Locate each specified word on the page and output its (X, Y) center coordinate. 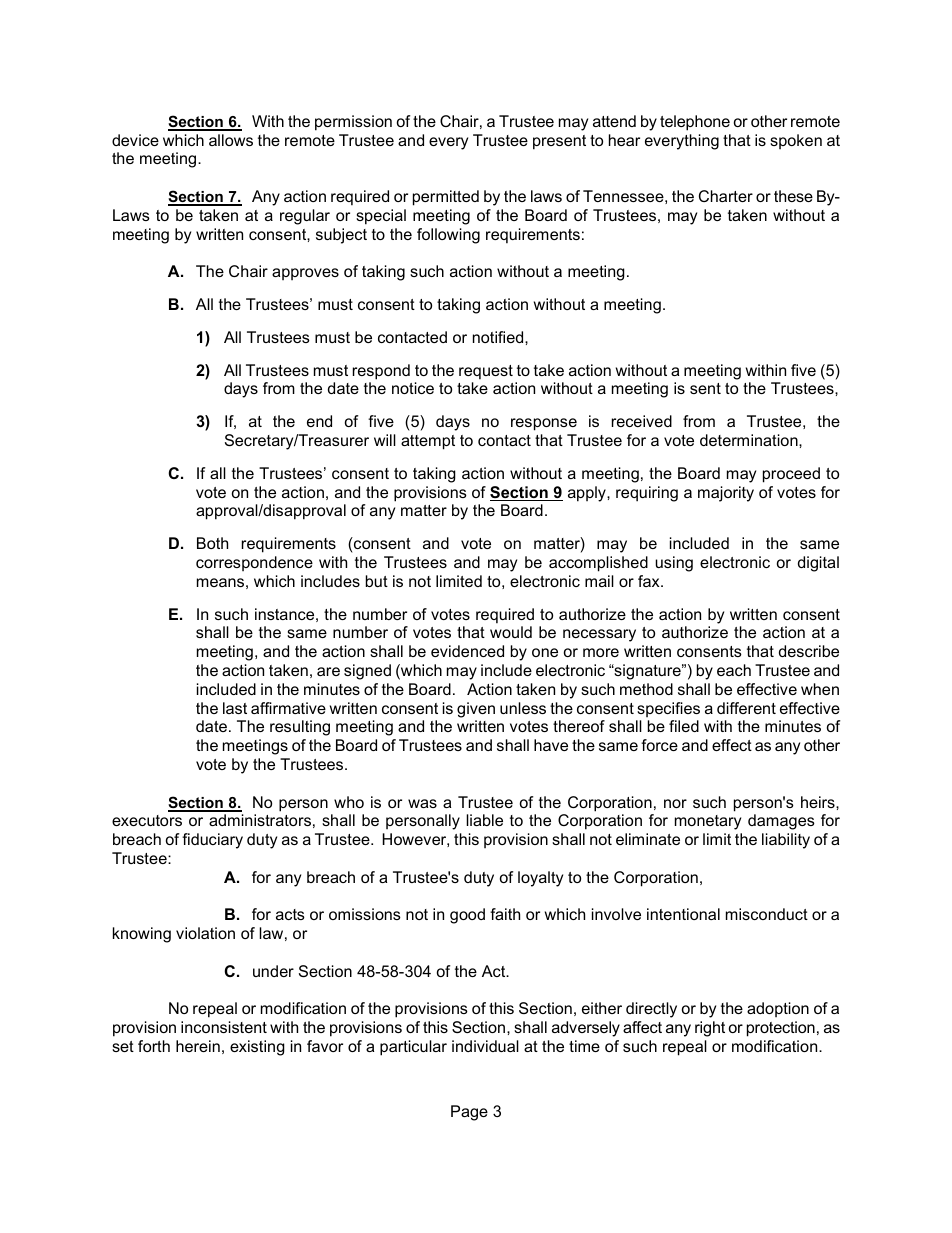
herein (198, 1046)
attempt (428, 442)
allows (231, 140)
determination (750, 440)
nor (675, 803)
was (422, 803)
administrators (260, 820)
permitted (446, 198)
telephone (695, 123)
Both (212, 543)
